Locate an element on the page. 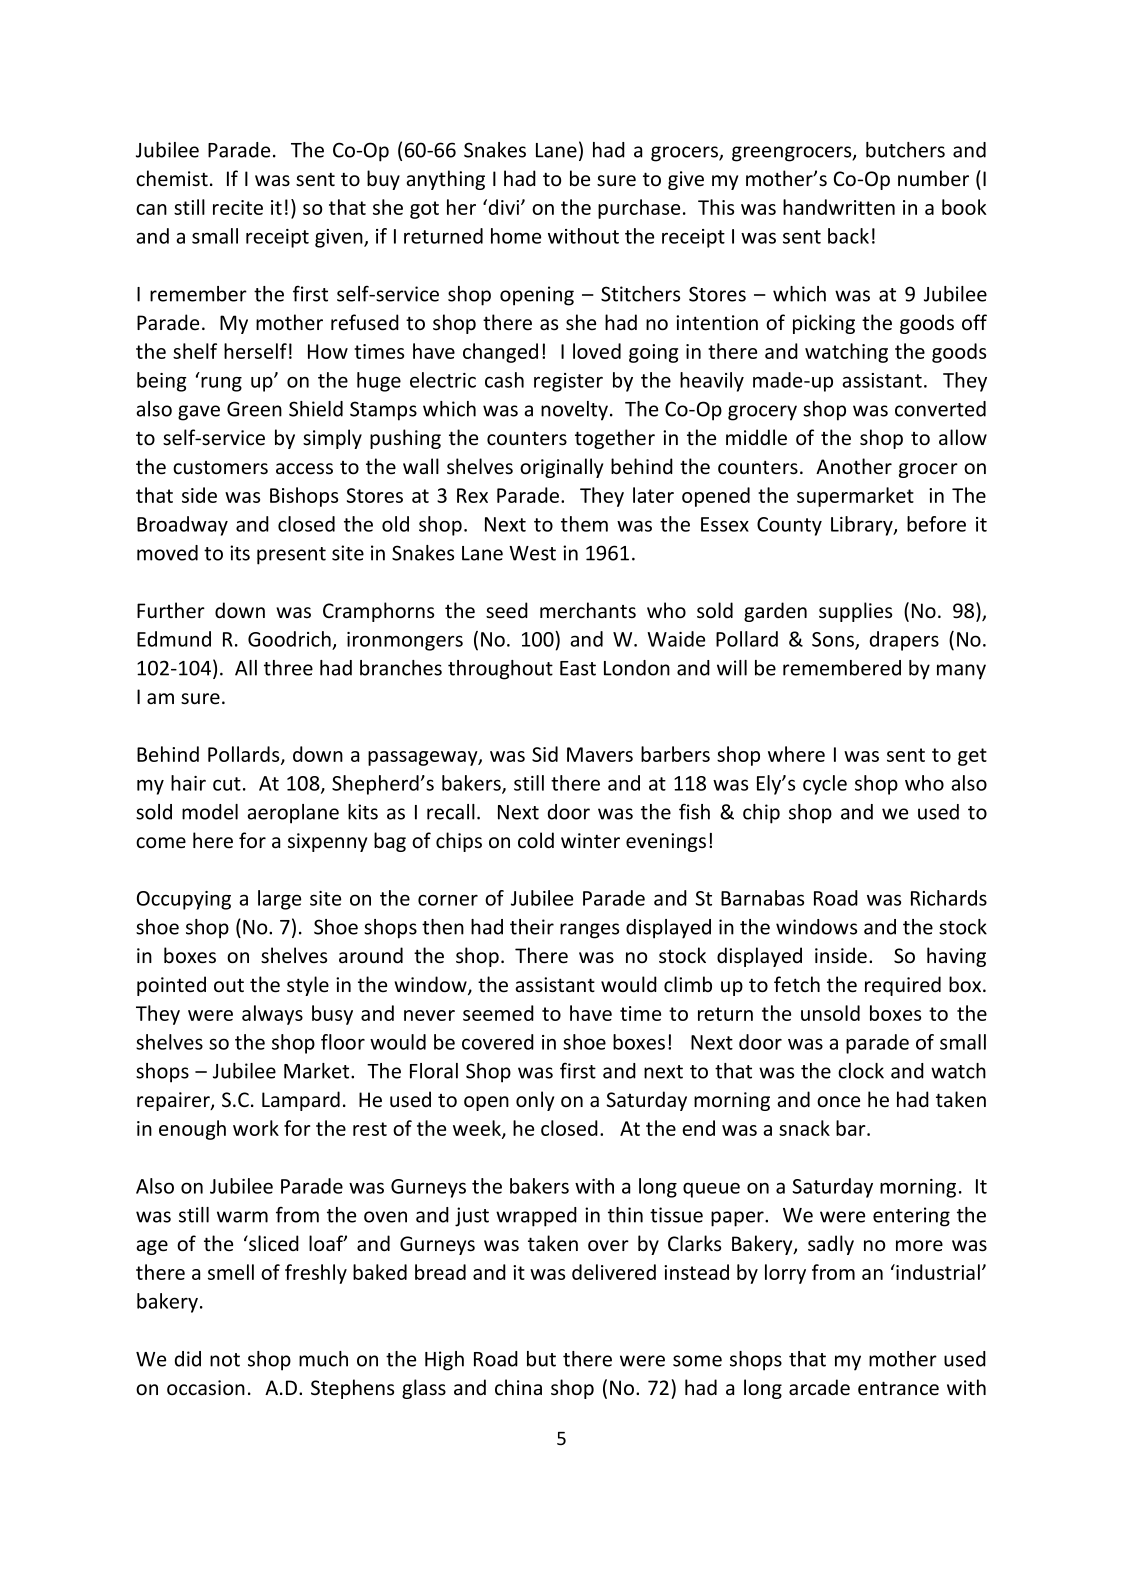 The height and width of the image is (1588, 1123). cut is located at coordinates (227, 784).
